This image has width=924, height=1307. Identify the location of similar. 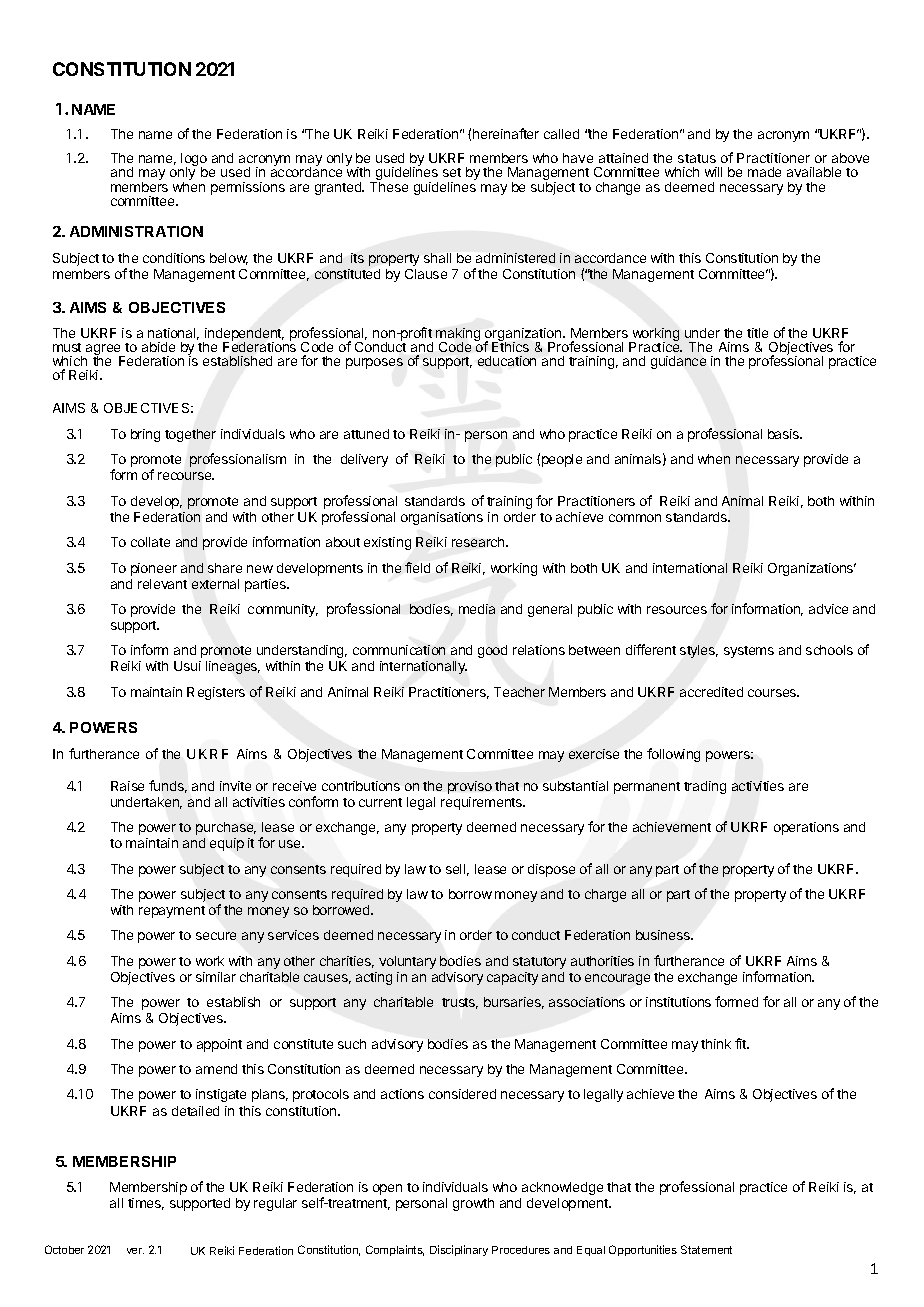
(216, 977).
